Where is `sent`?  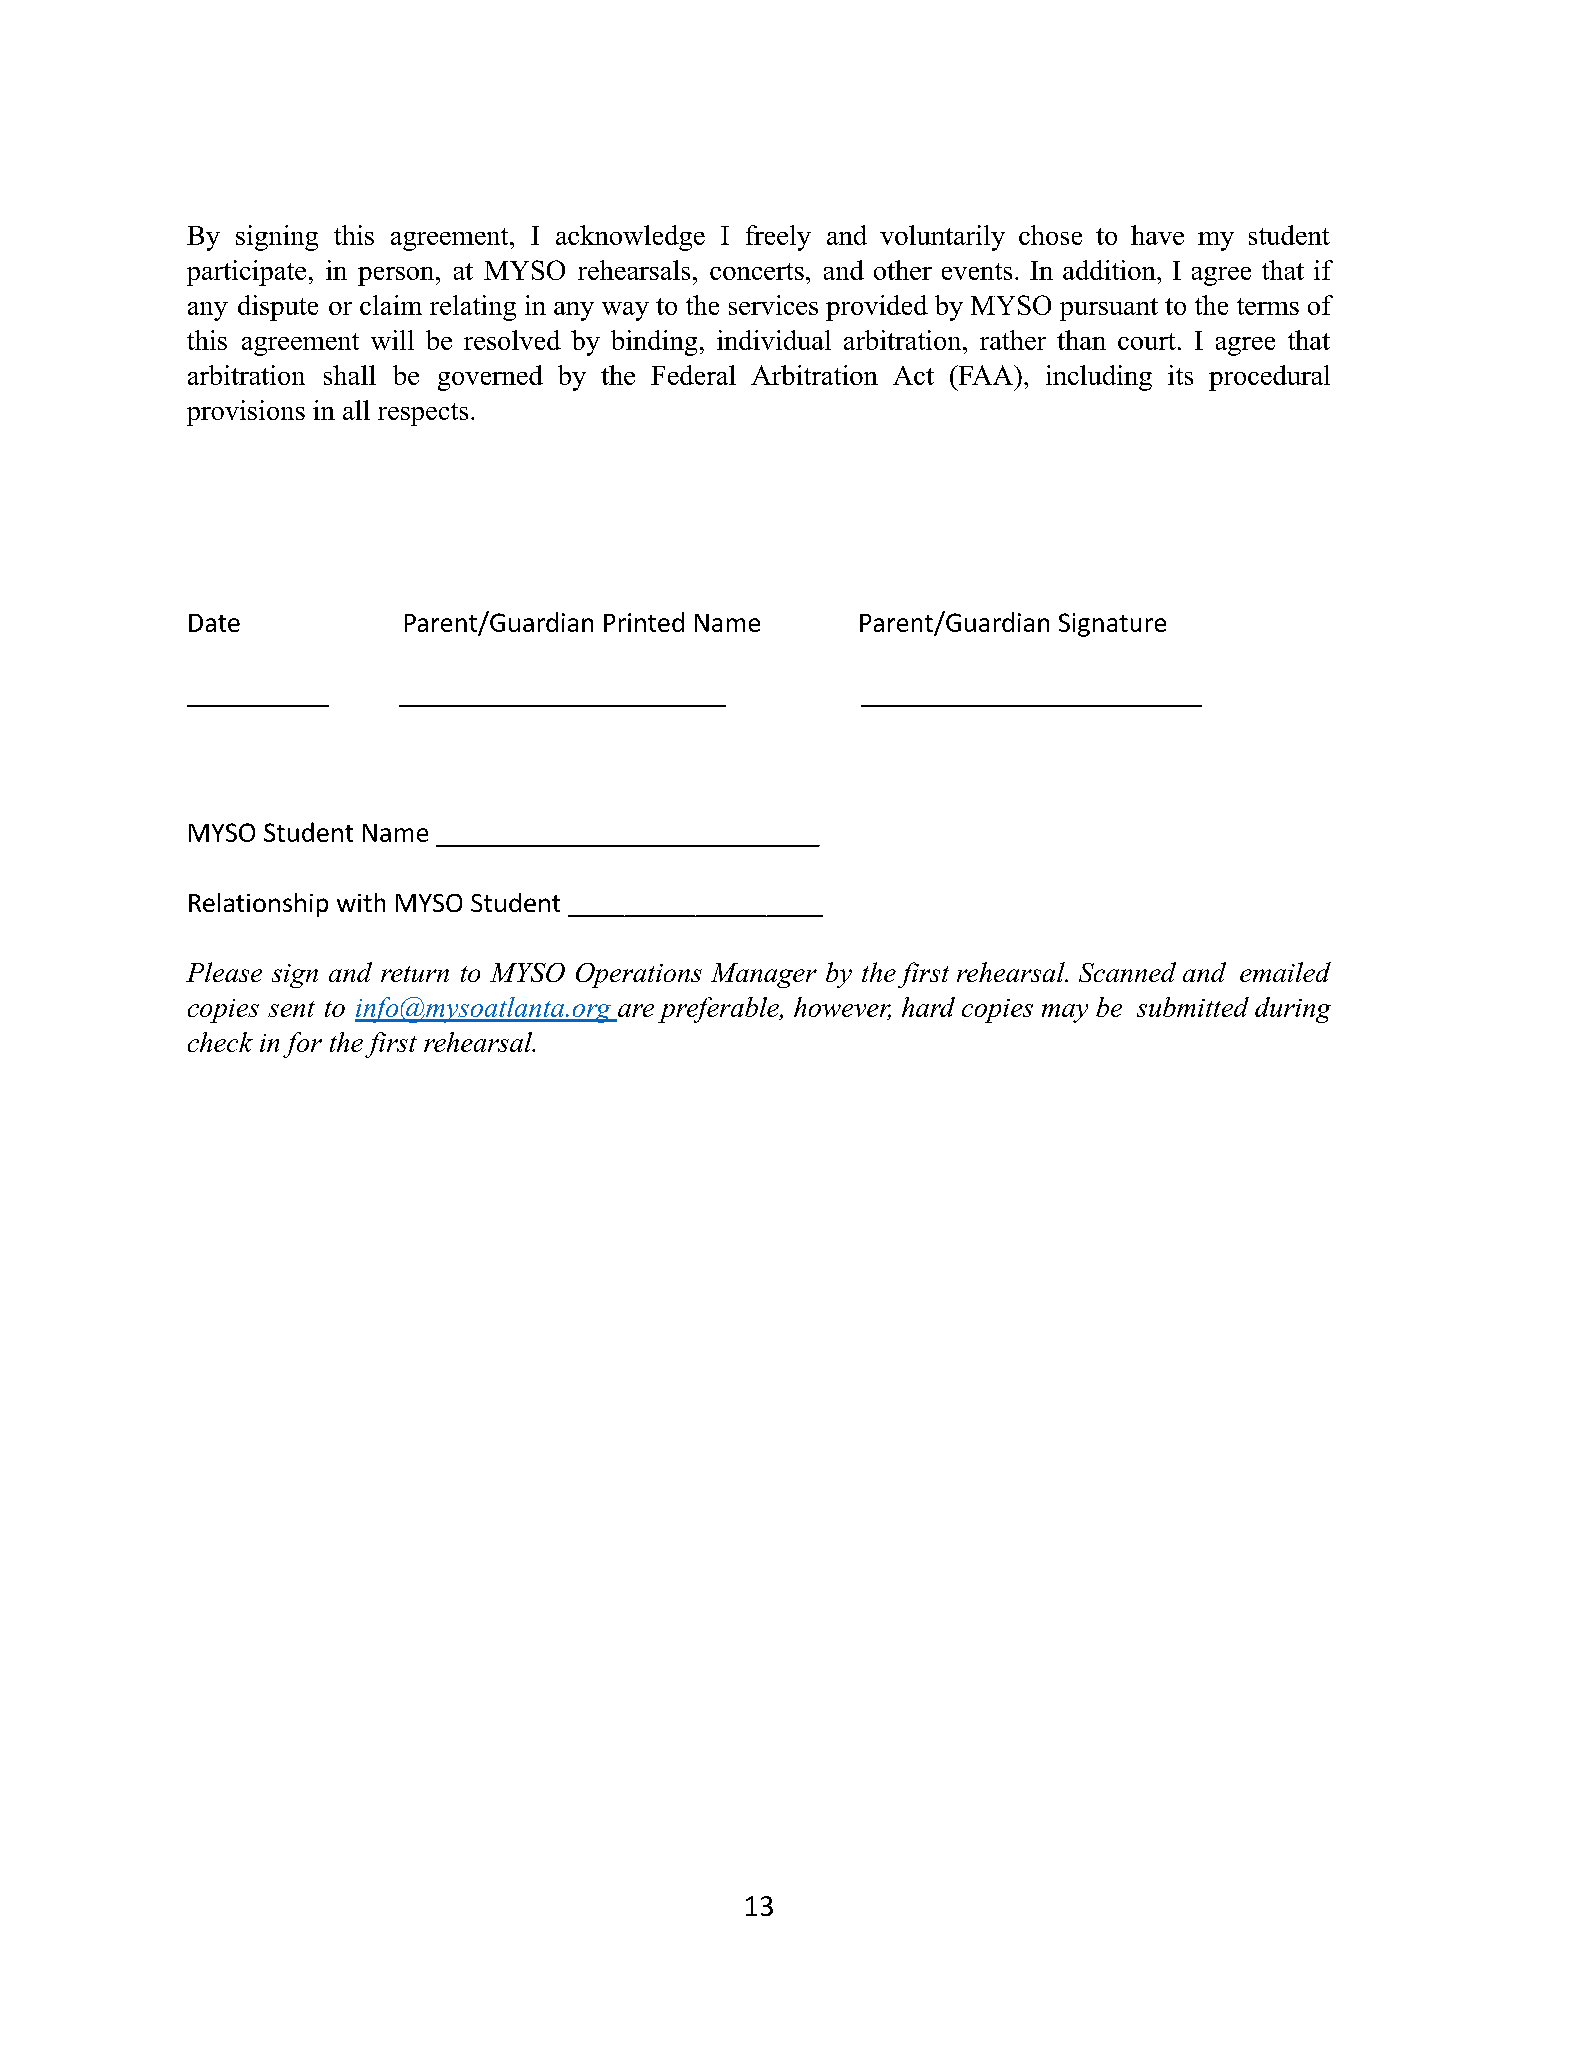
sent is located at coordinates (291, 1009).
